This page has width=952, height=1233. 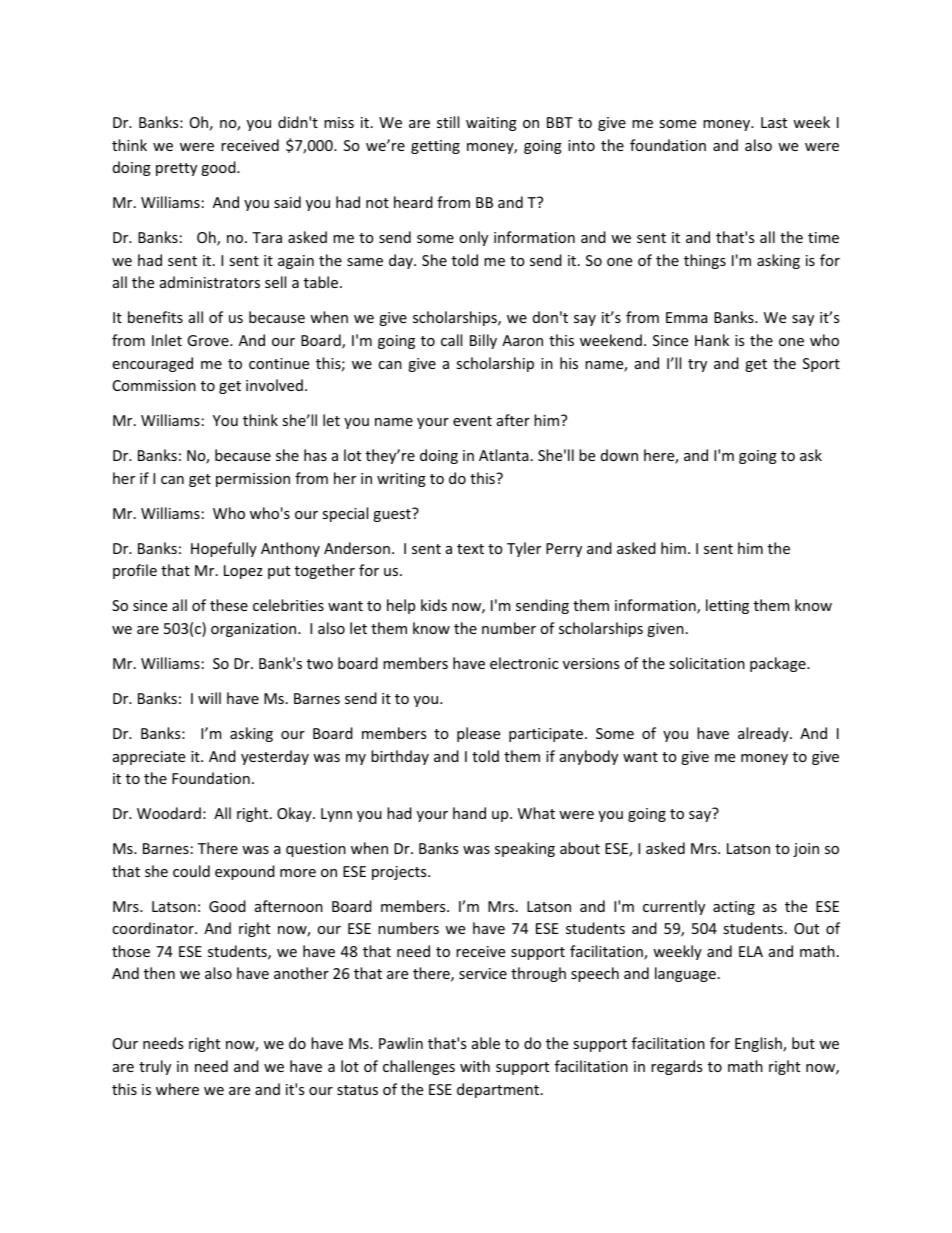 What do you see at coordinates (491, 124) in the page?
I see `waiting` at bounding box center [491, 124].
